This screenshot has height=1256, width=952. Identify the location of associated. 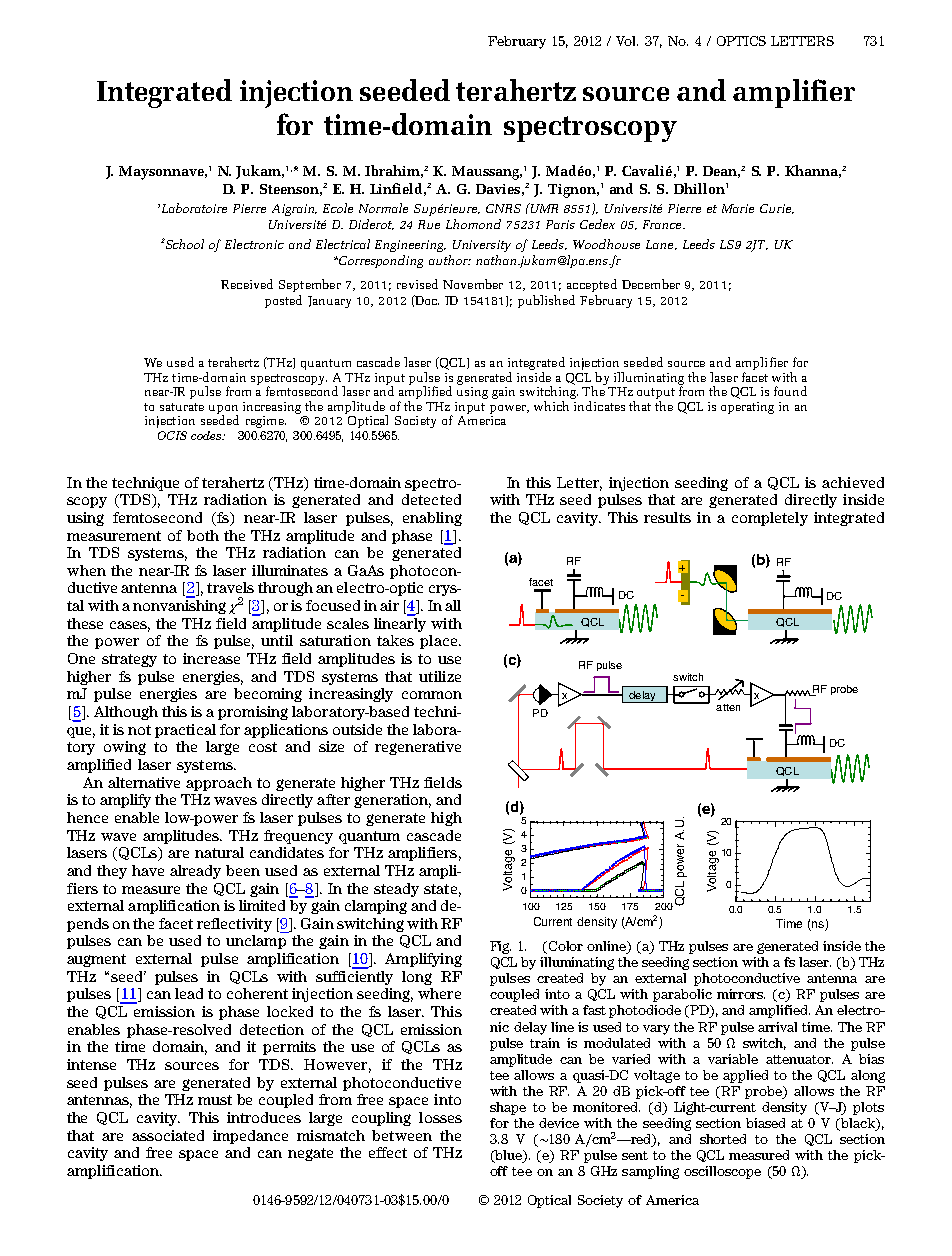
(168, 1135).
